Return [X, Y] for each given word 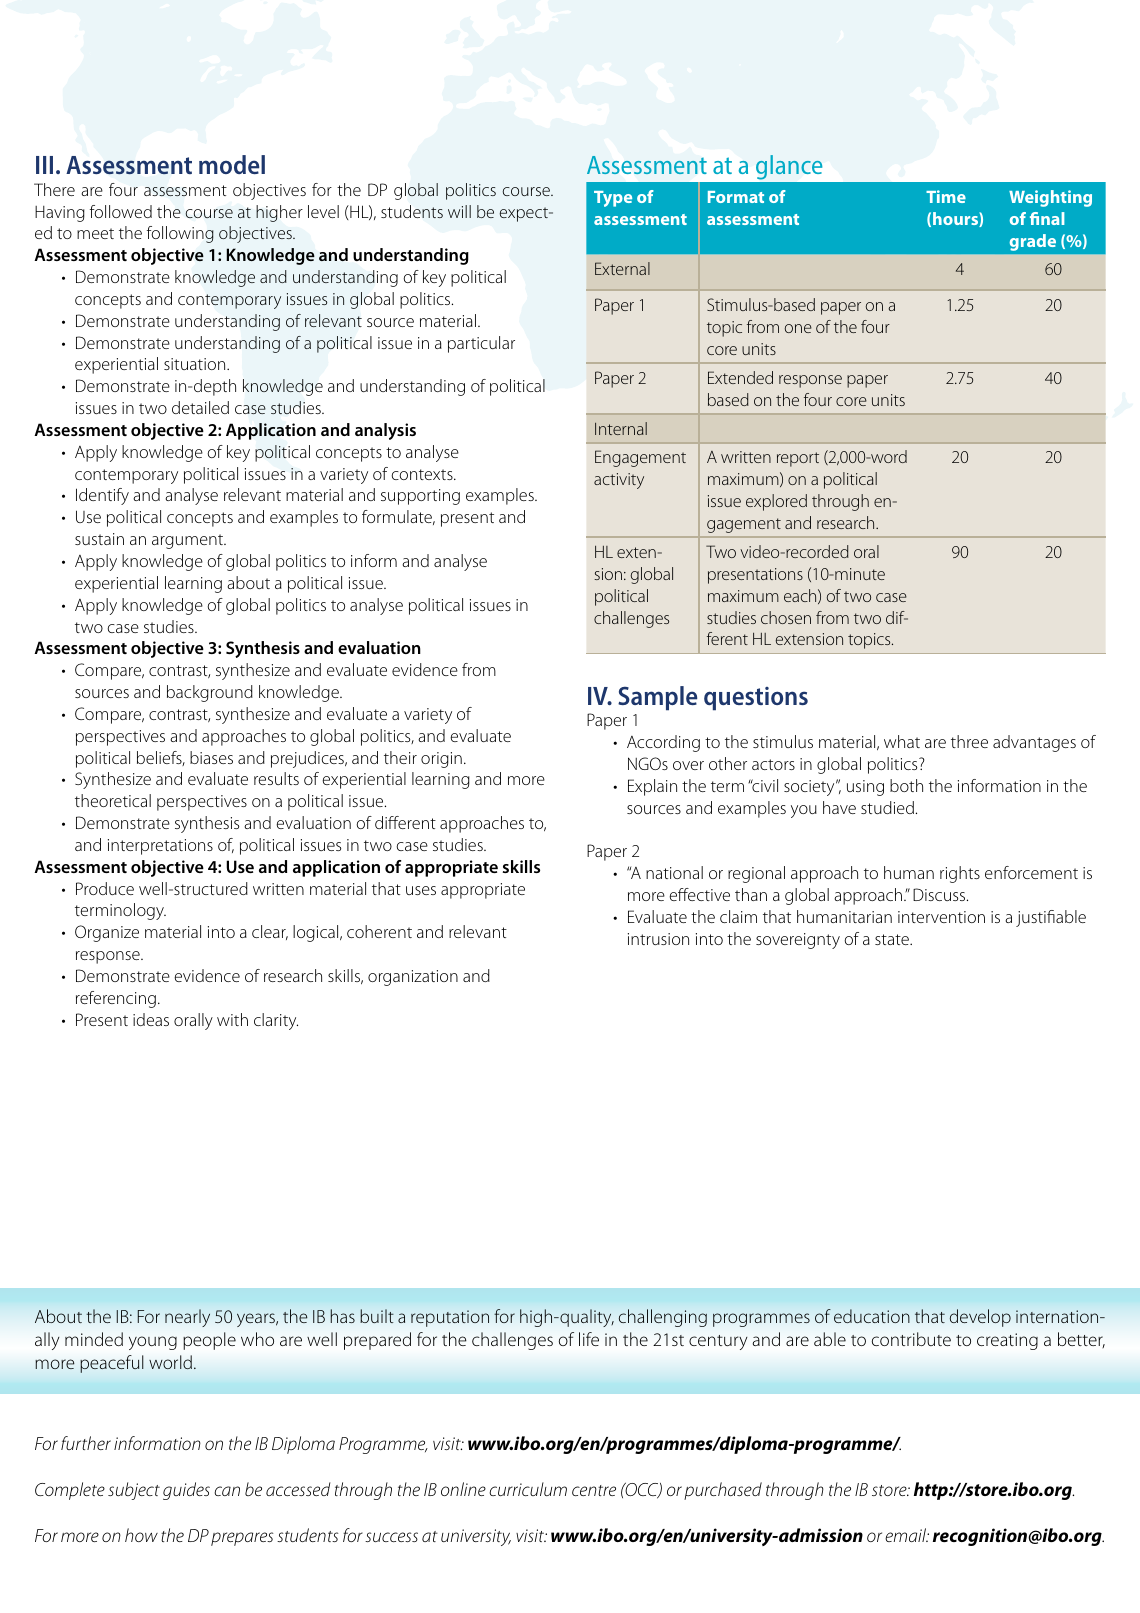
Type [613, 199]
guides [186, 1491]
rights [960, 874]
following [180, 234]
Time [946, 196]
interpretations [160, 847]
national [674, 872]
